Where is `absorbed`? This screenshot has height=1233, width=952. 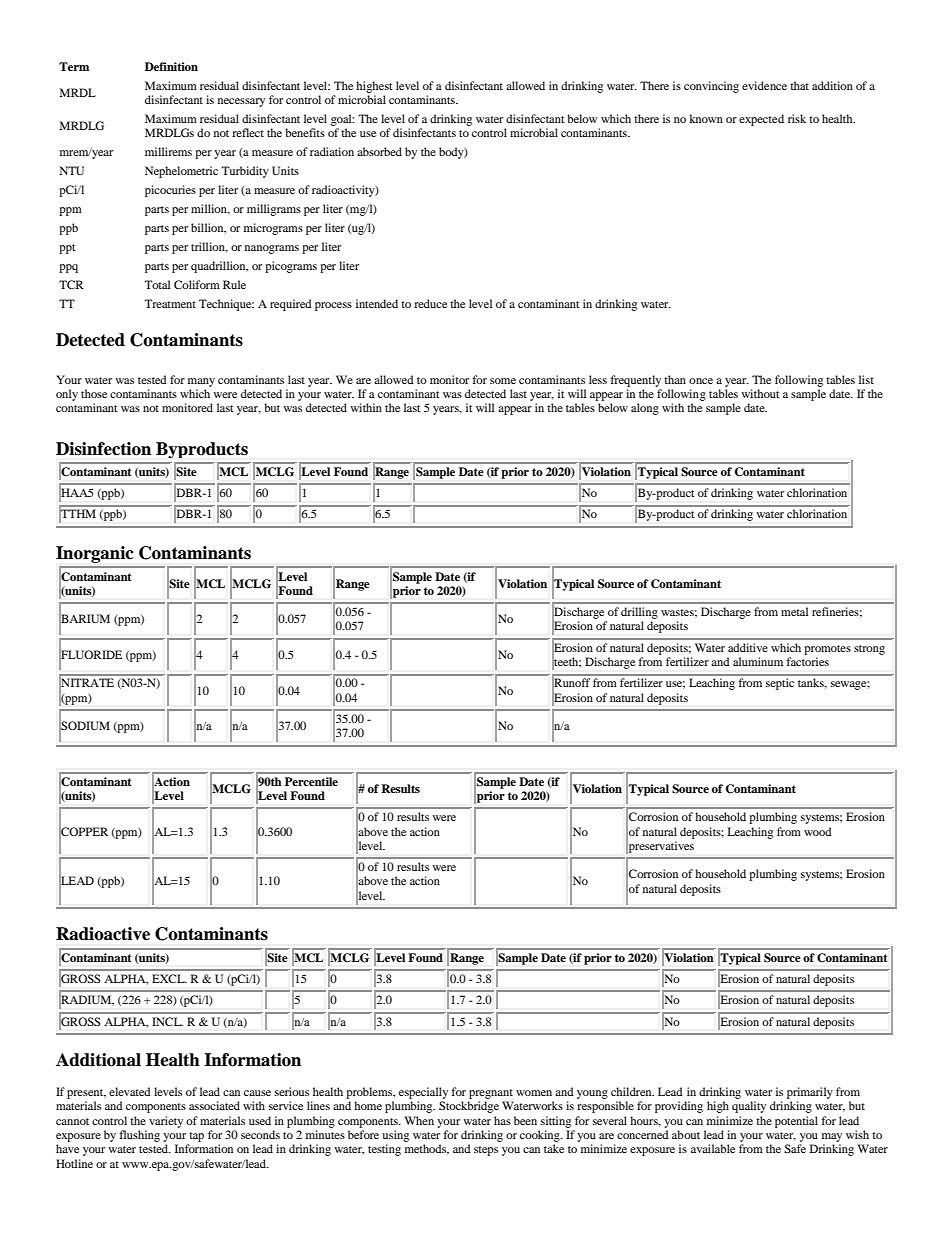
absorbed is located at coordinates (379, 151).
